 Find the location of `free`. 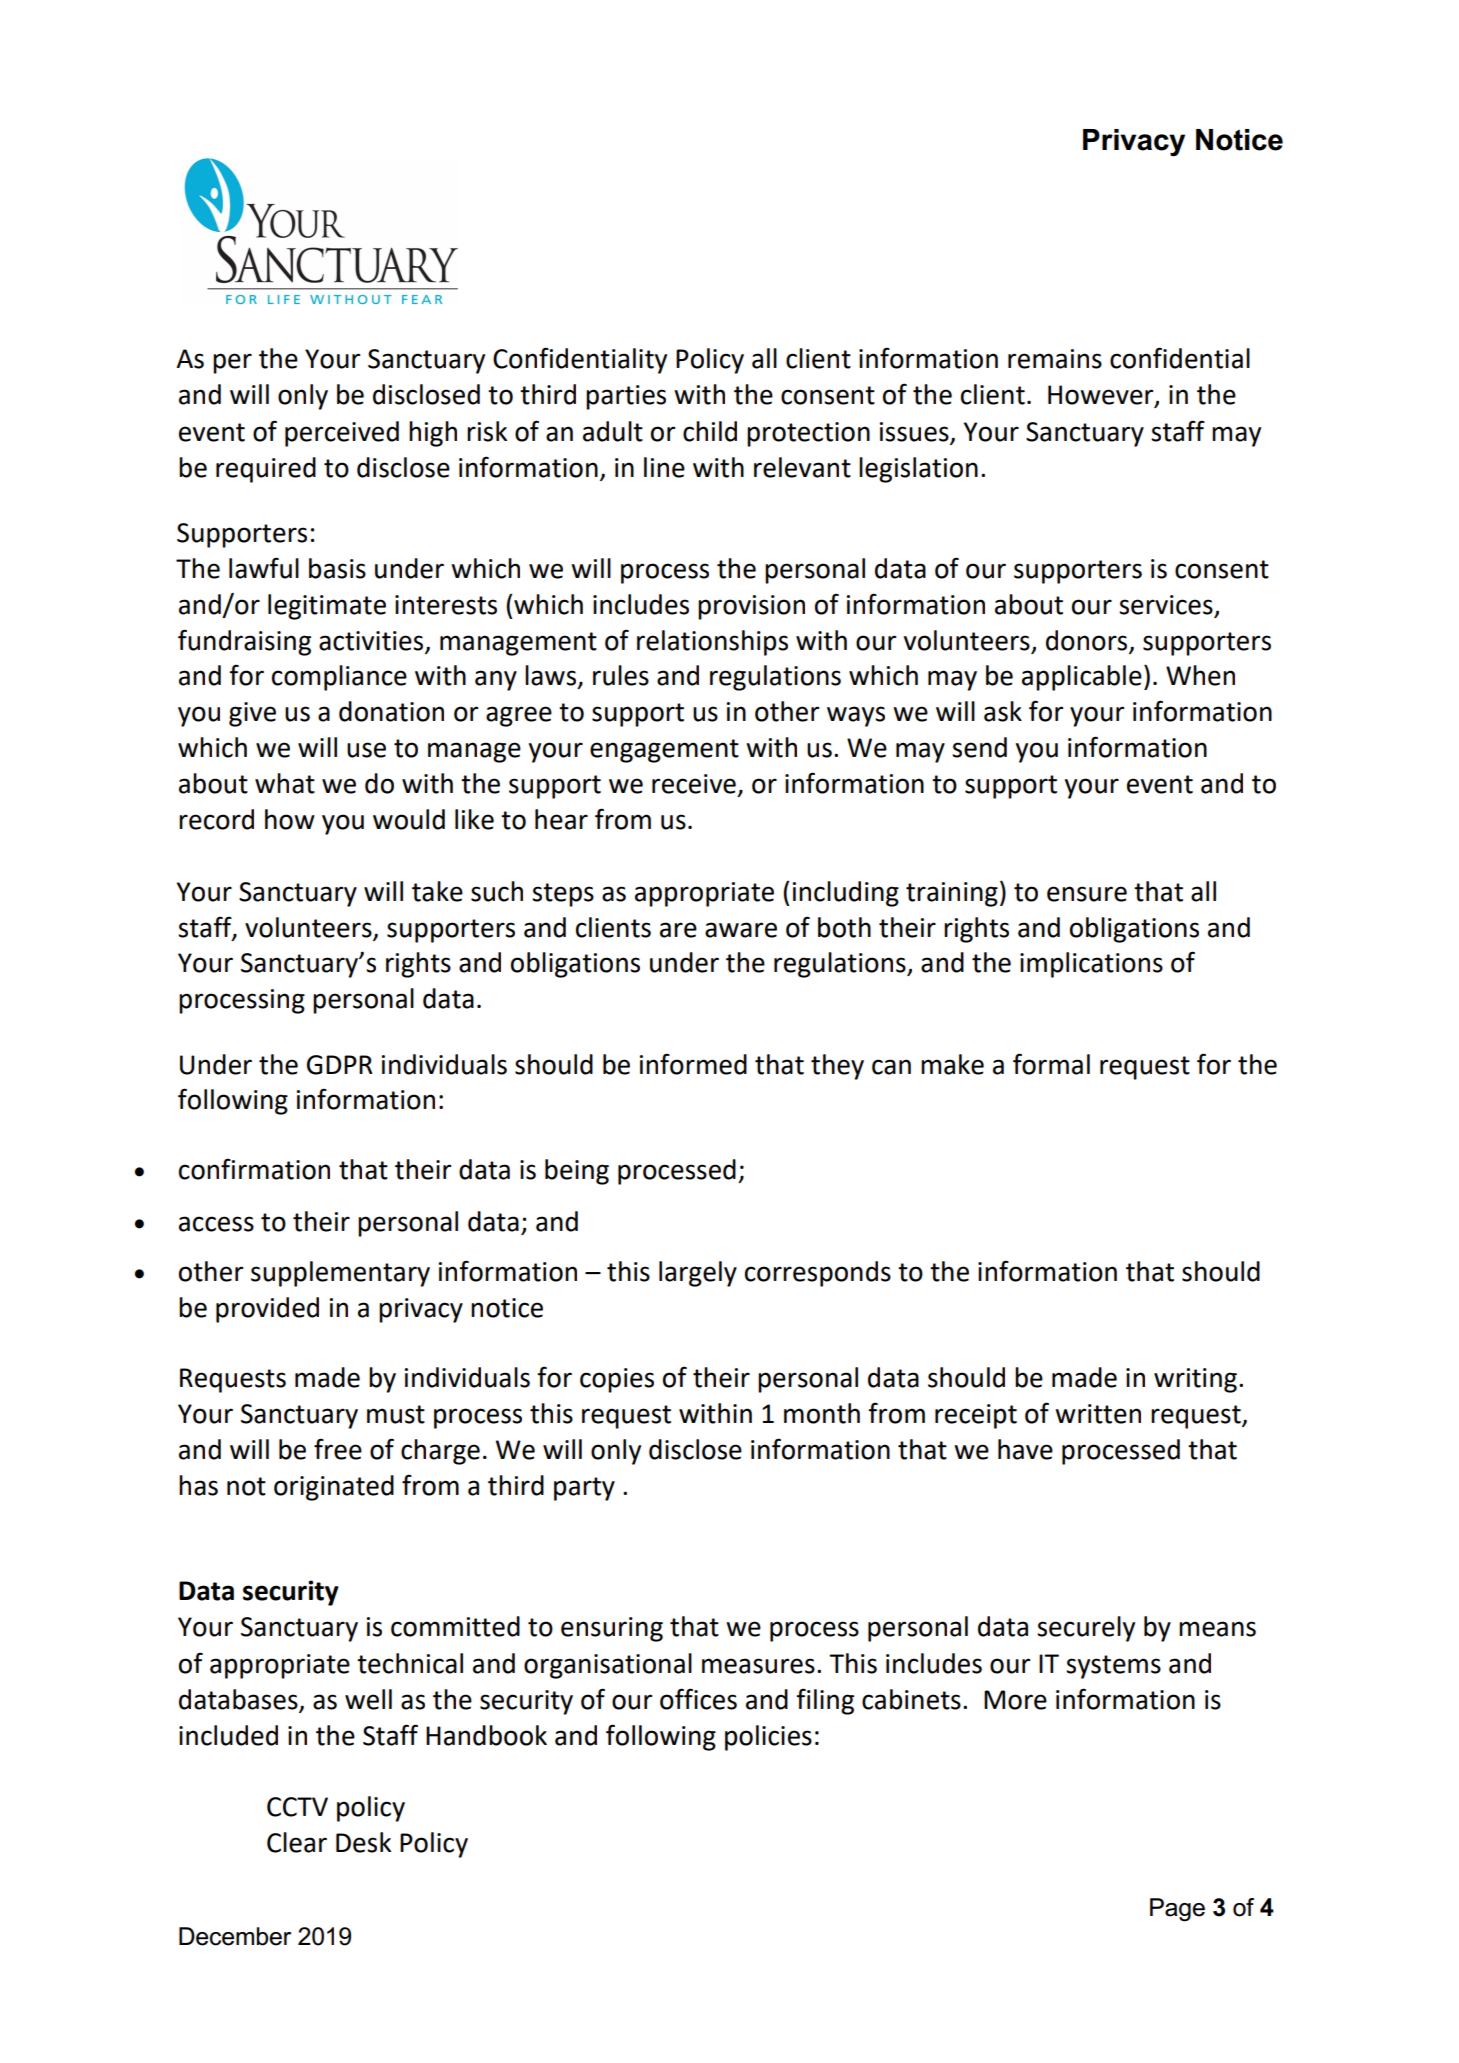

free is located at coordinates (338, 1449).
